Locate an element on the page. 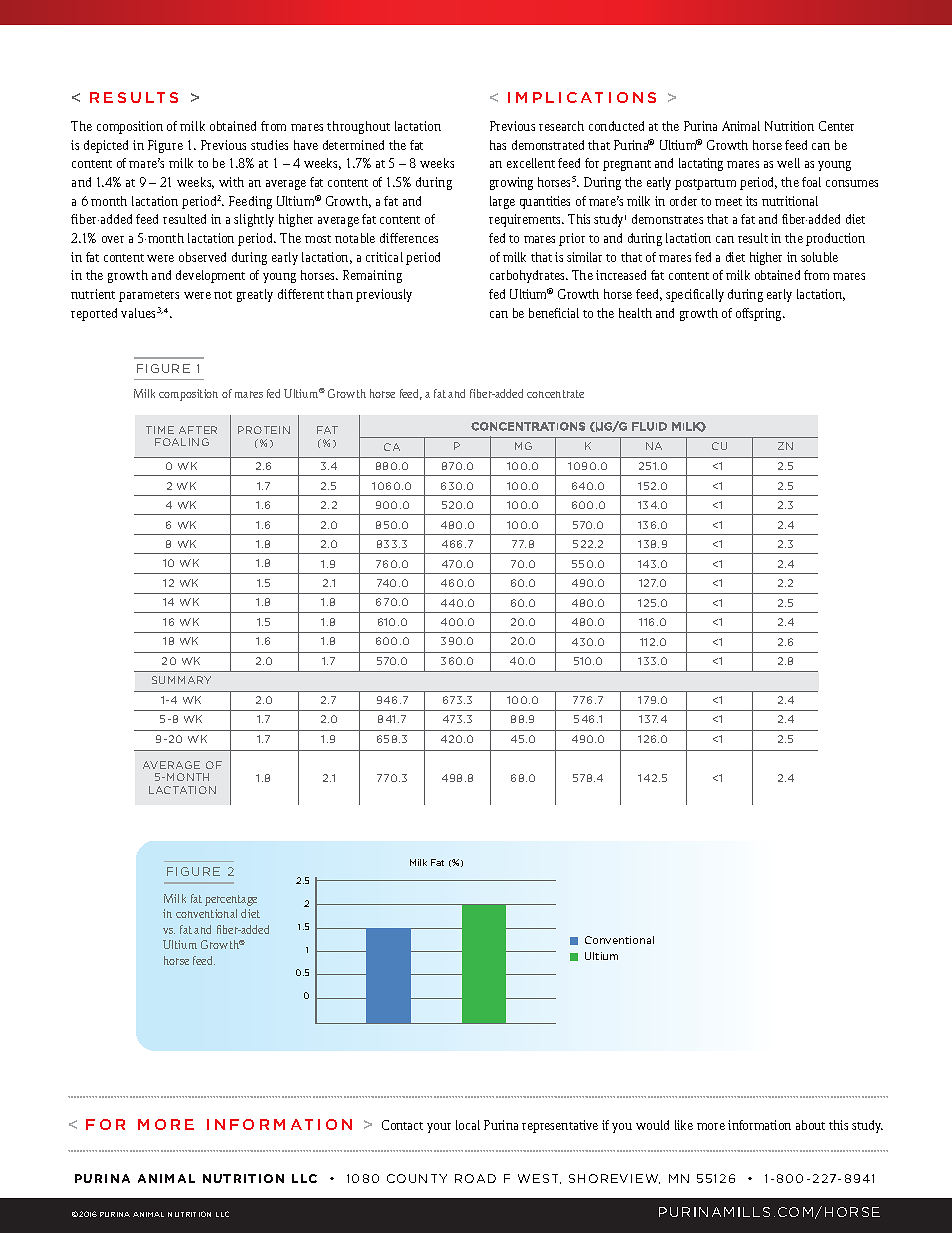  well is located at coordinates (788, 163).
